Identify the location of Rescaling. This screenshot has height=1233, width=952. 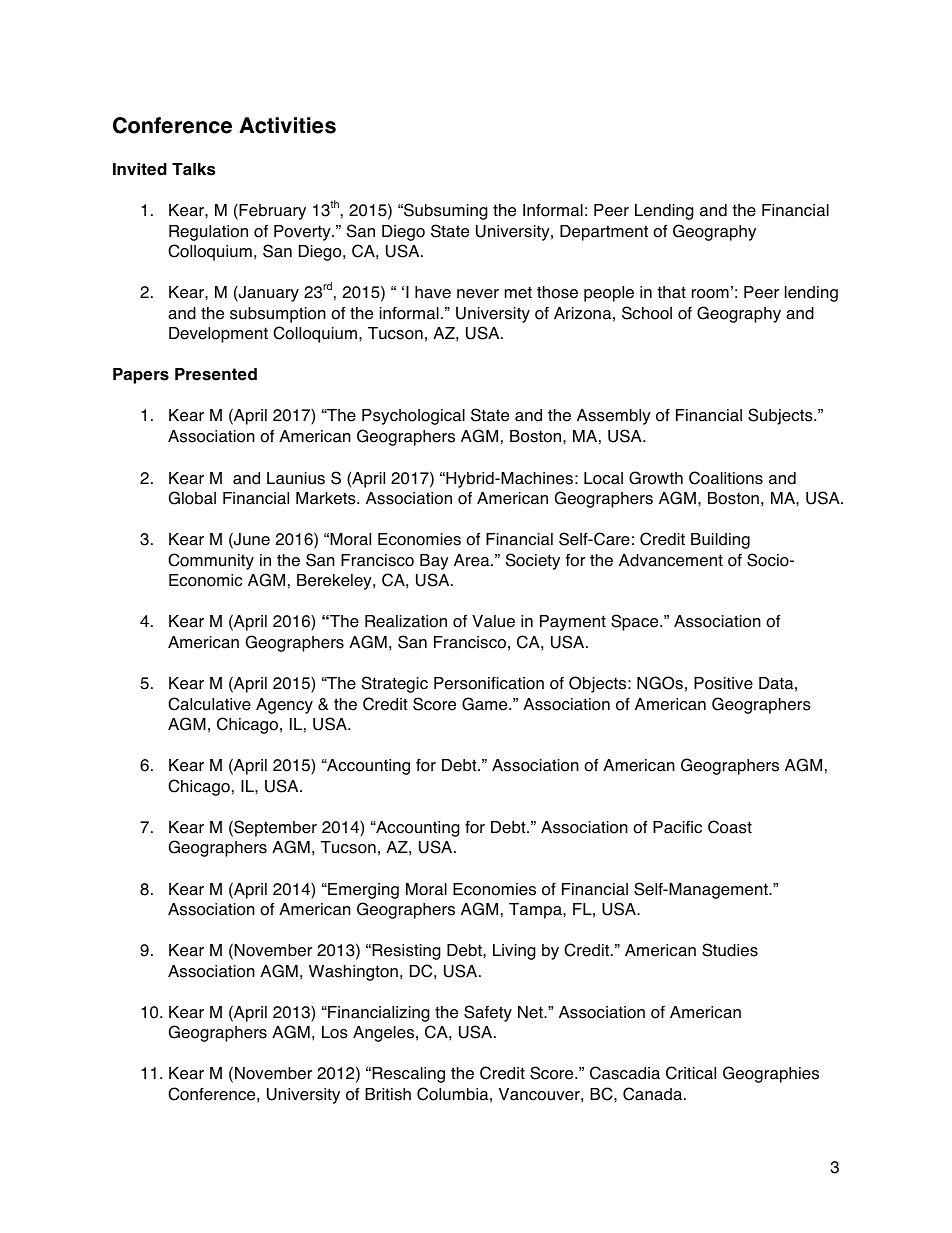
(407, 1075).
